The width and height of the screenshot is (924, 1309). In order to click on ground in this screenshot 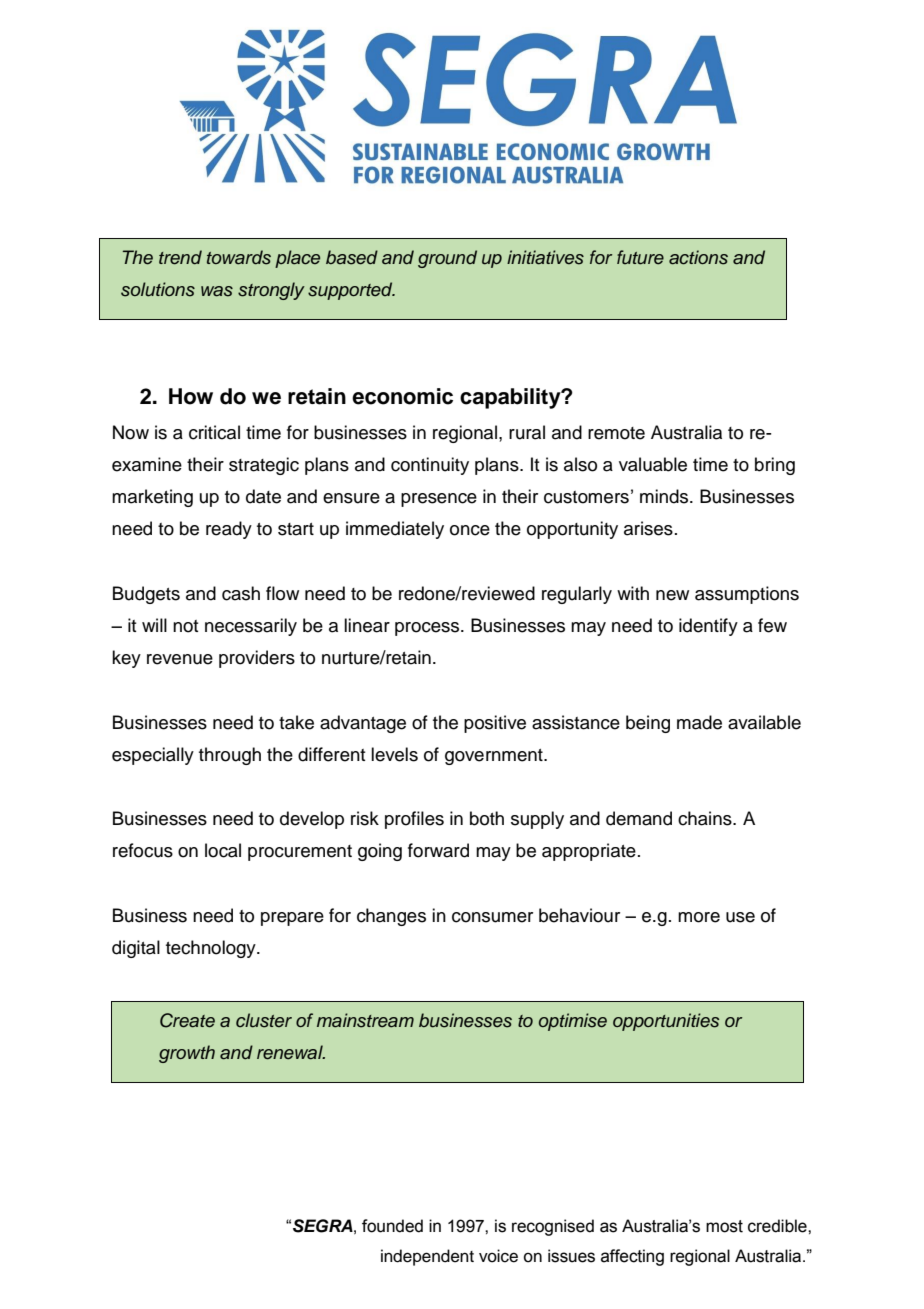, I will do `click(447, 259)`.
